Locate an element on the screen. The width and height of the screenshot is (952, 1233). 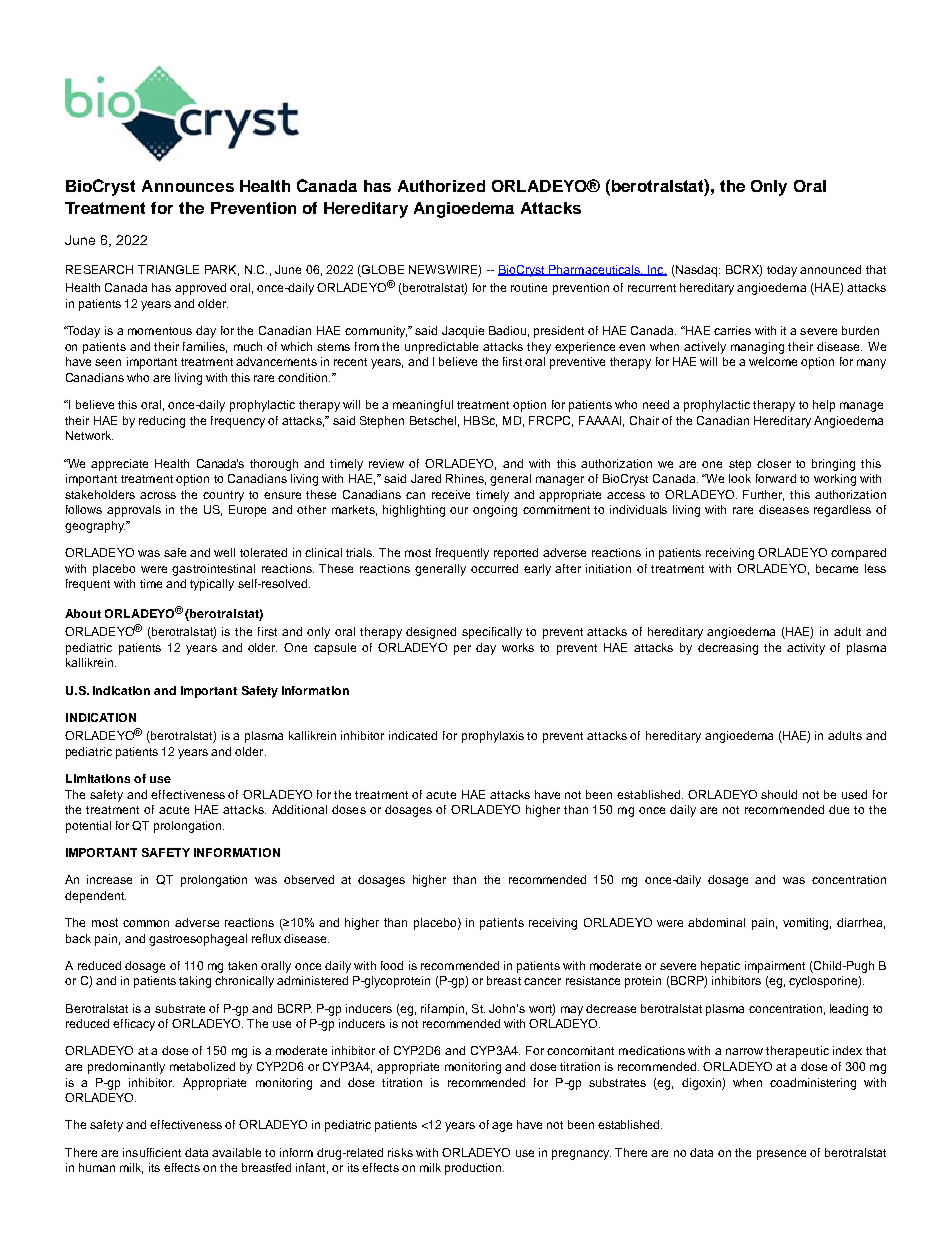
presence is located at coordinates (781, 1155).
